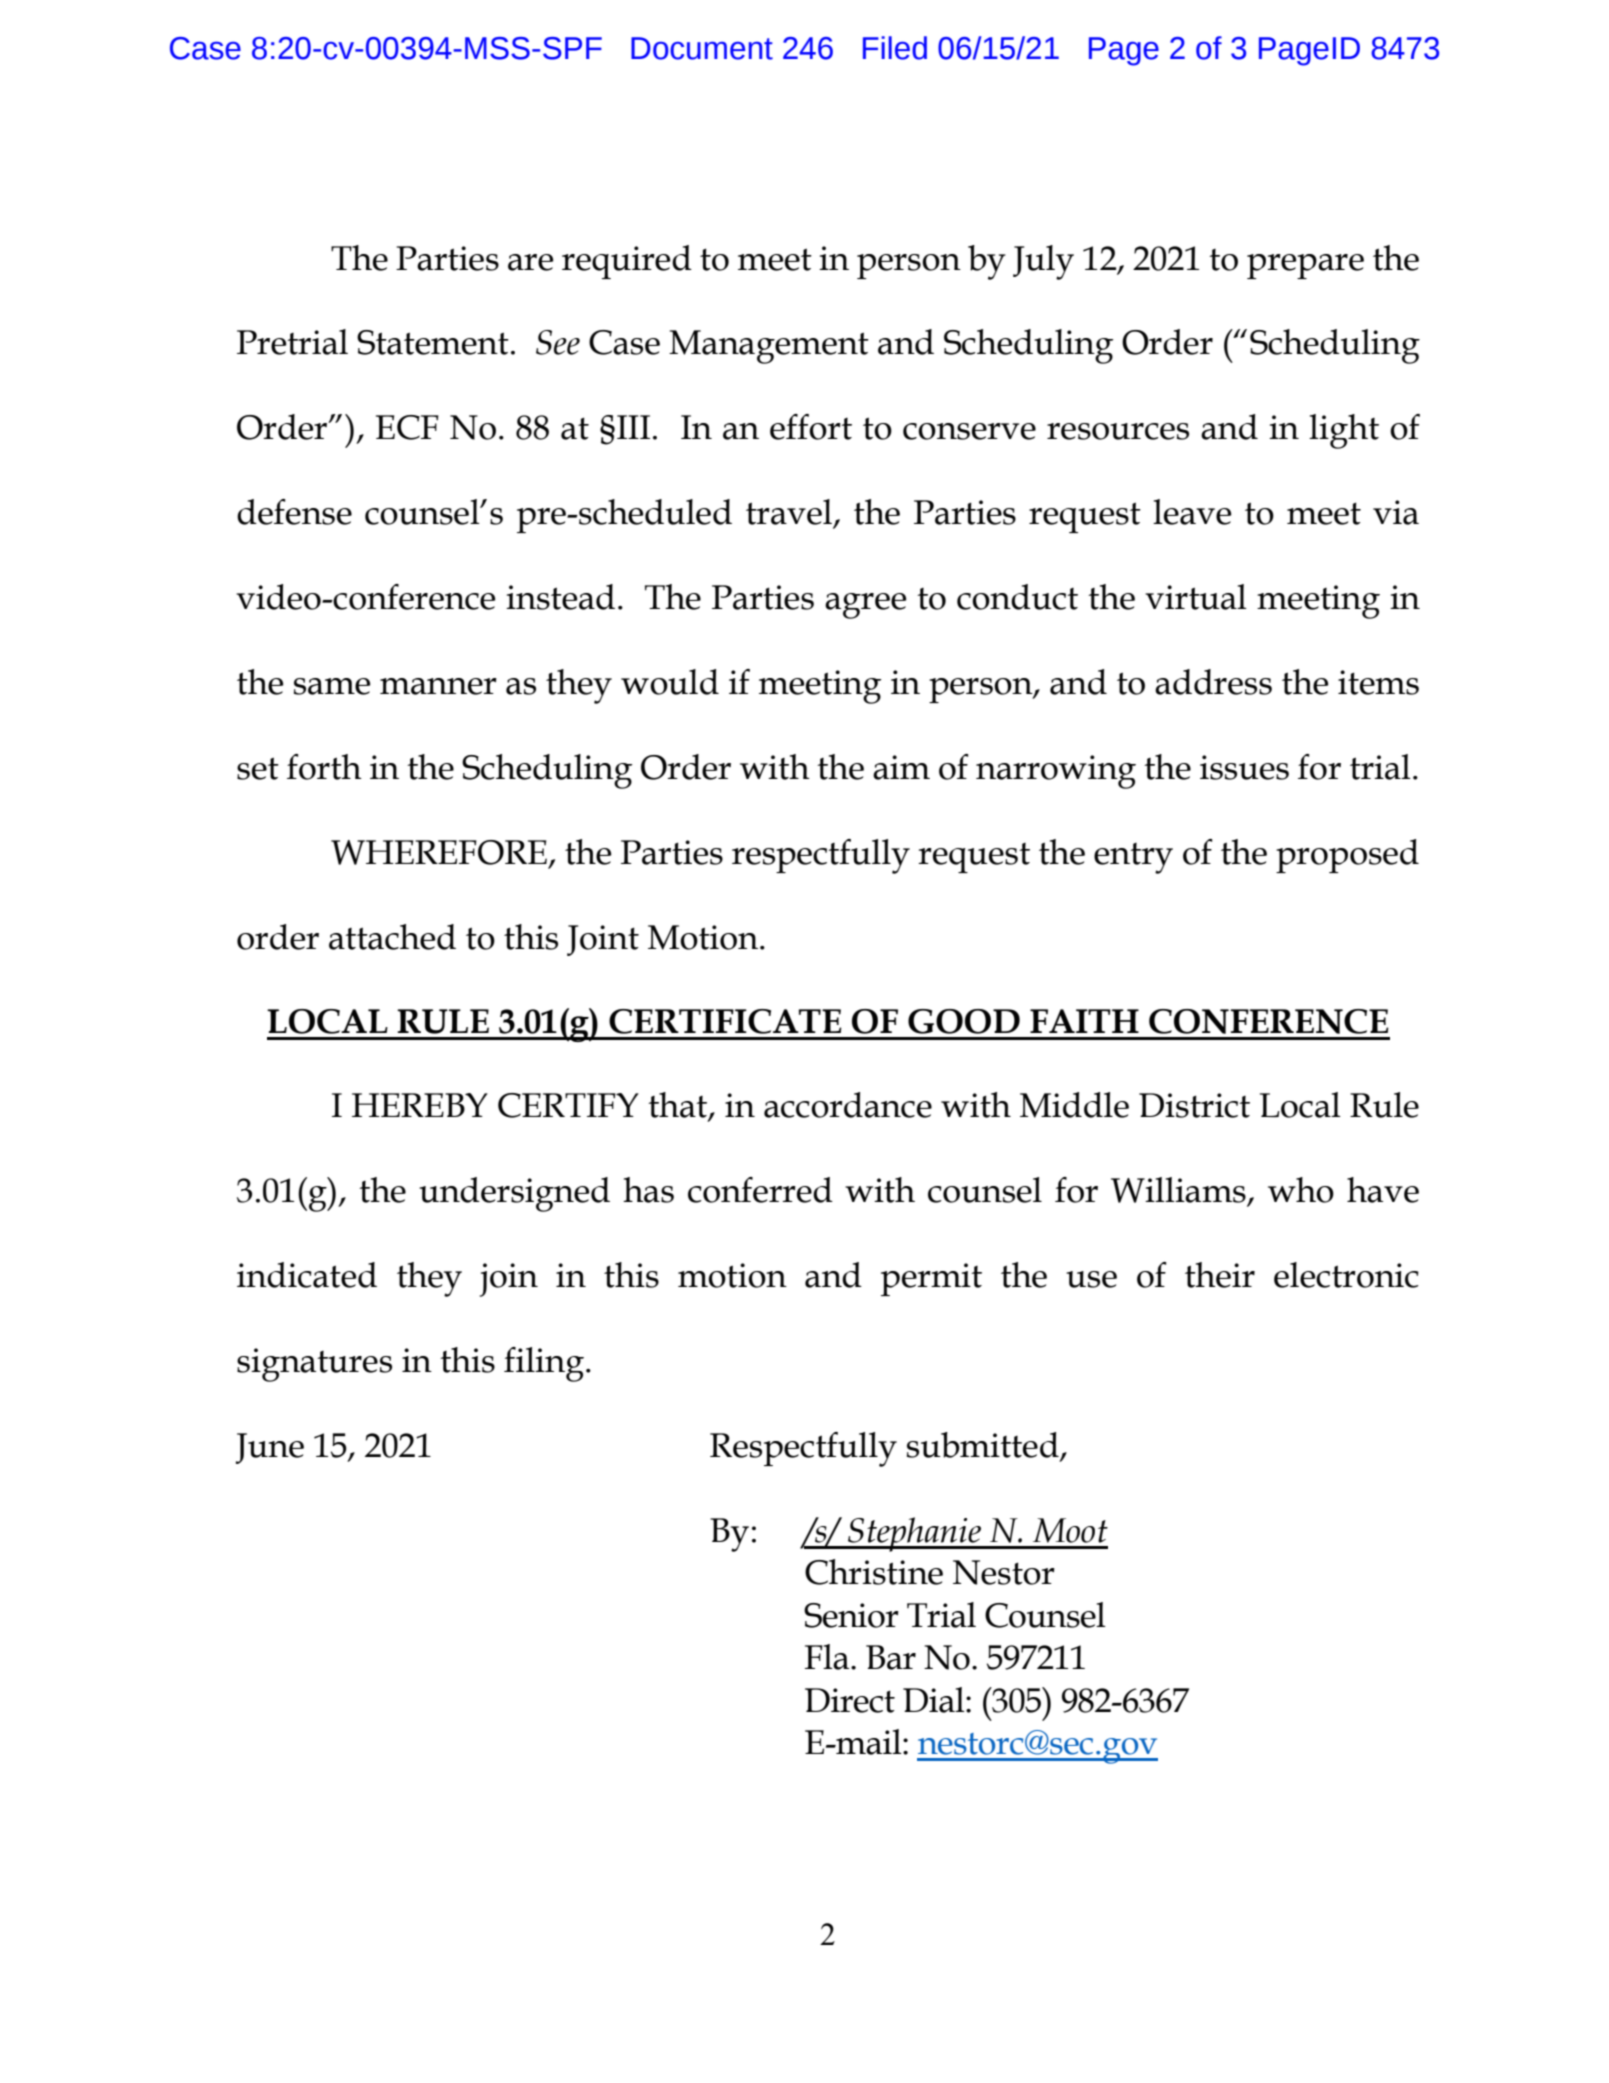 The height and width of the screenshot is (2083, 1609). I want to click on June, so click(270, 1448).
